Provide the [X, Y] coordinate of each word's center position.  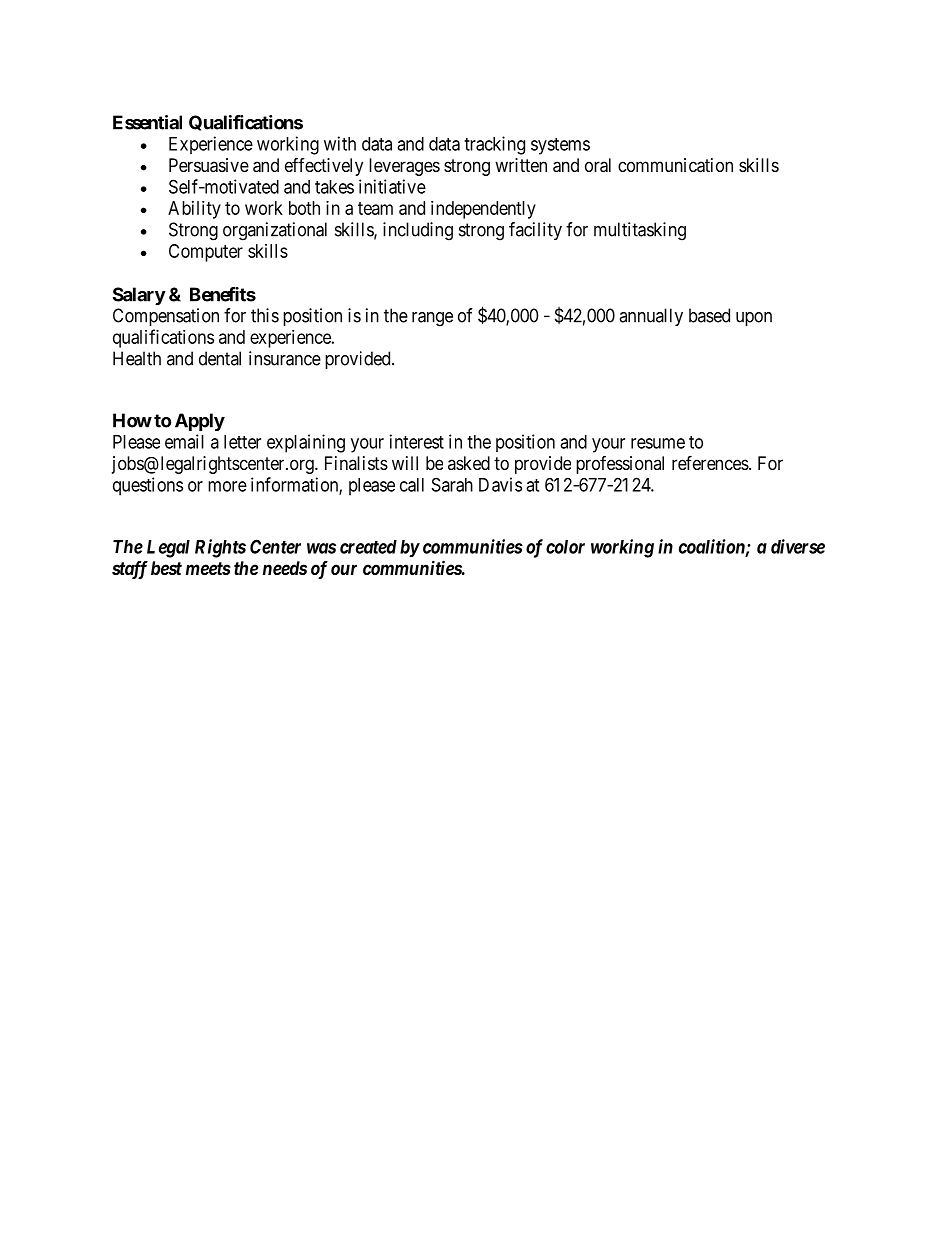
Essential [147, 122]
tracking [494, 145]
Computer [206, 253]
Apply [200, 422]
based [709, 315]
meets [208, 568]
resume [658, 443]
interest [417, 441]
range [432, 319]
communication [675, 165]
